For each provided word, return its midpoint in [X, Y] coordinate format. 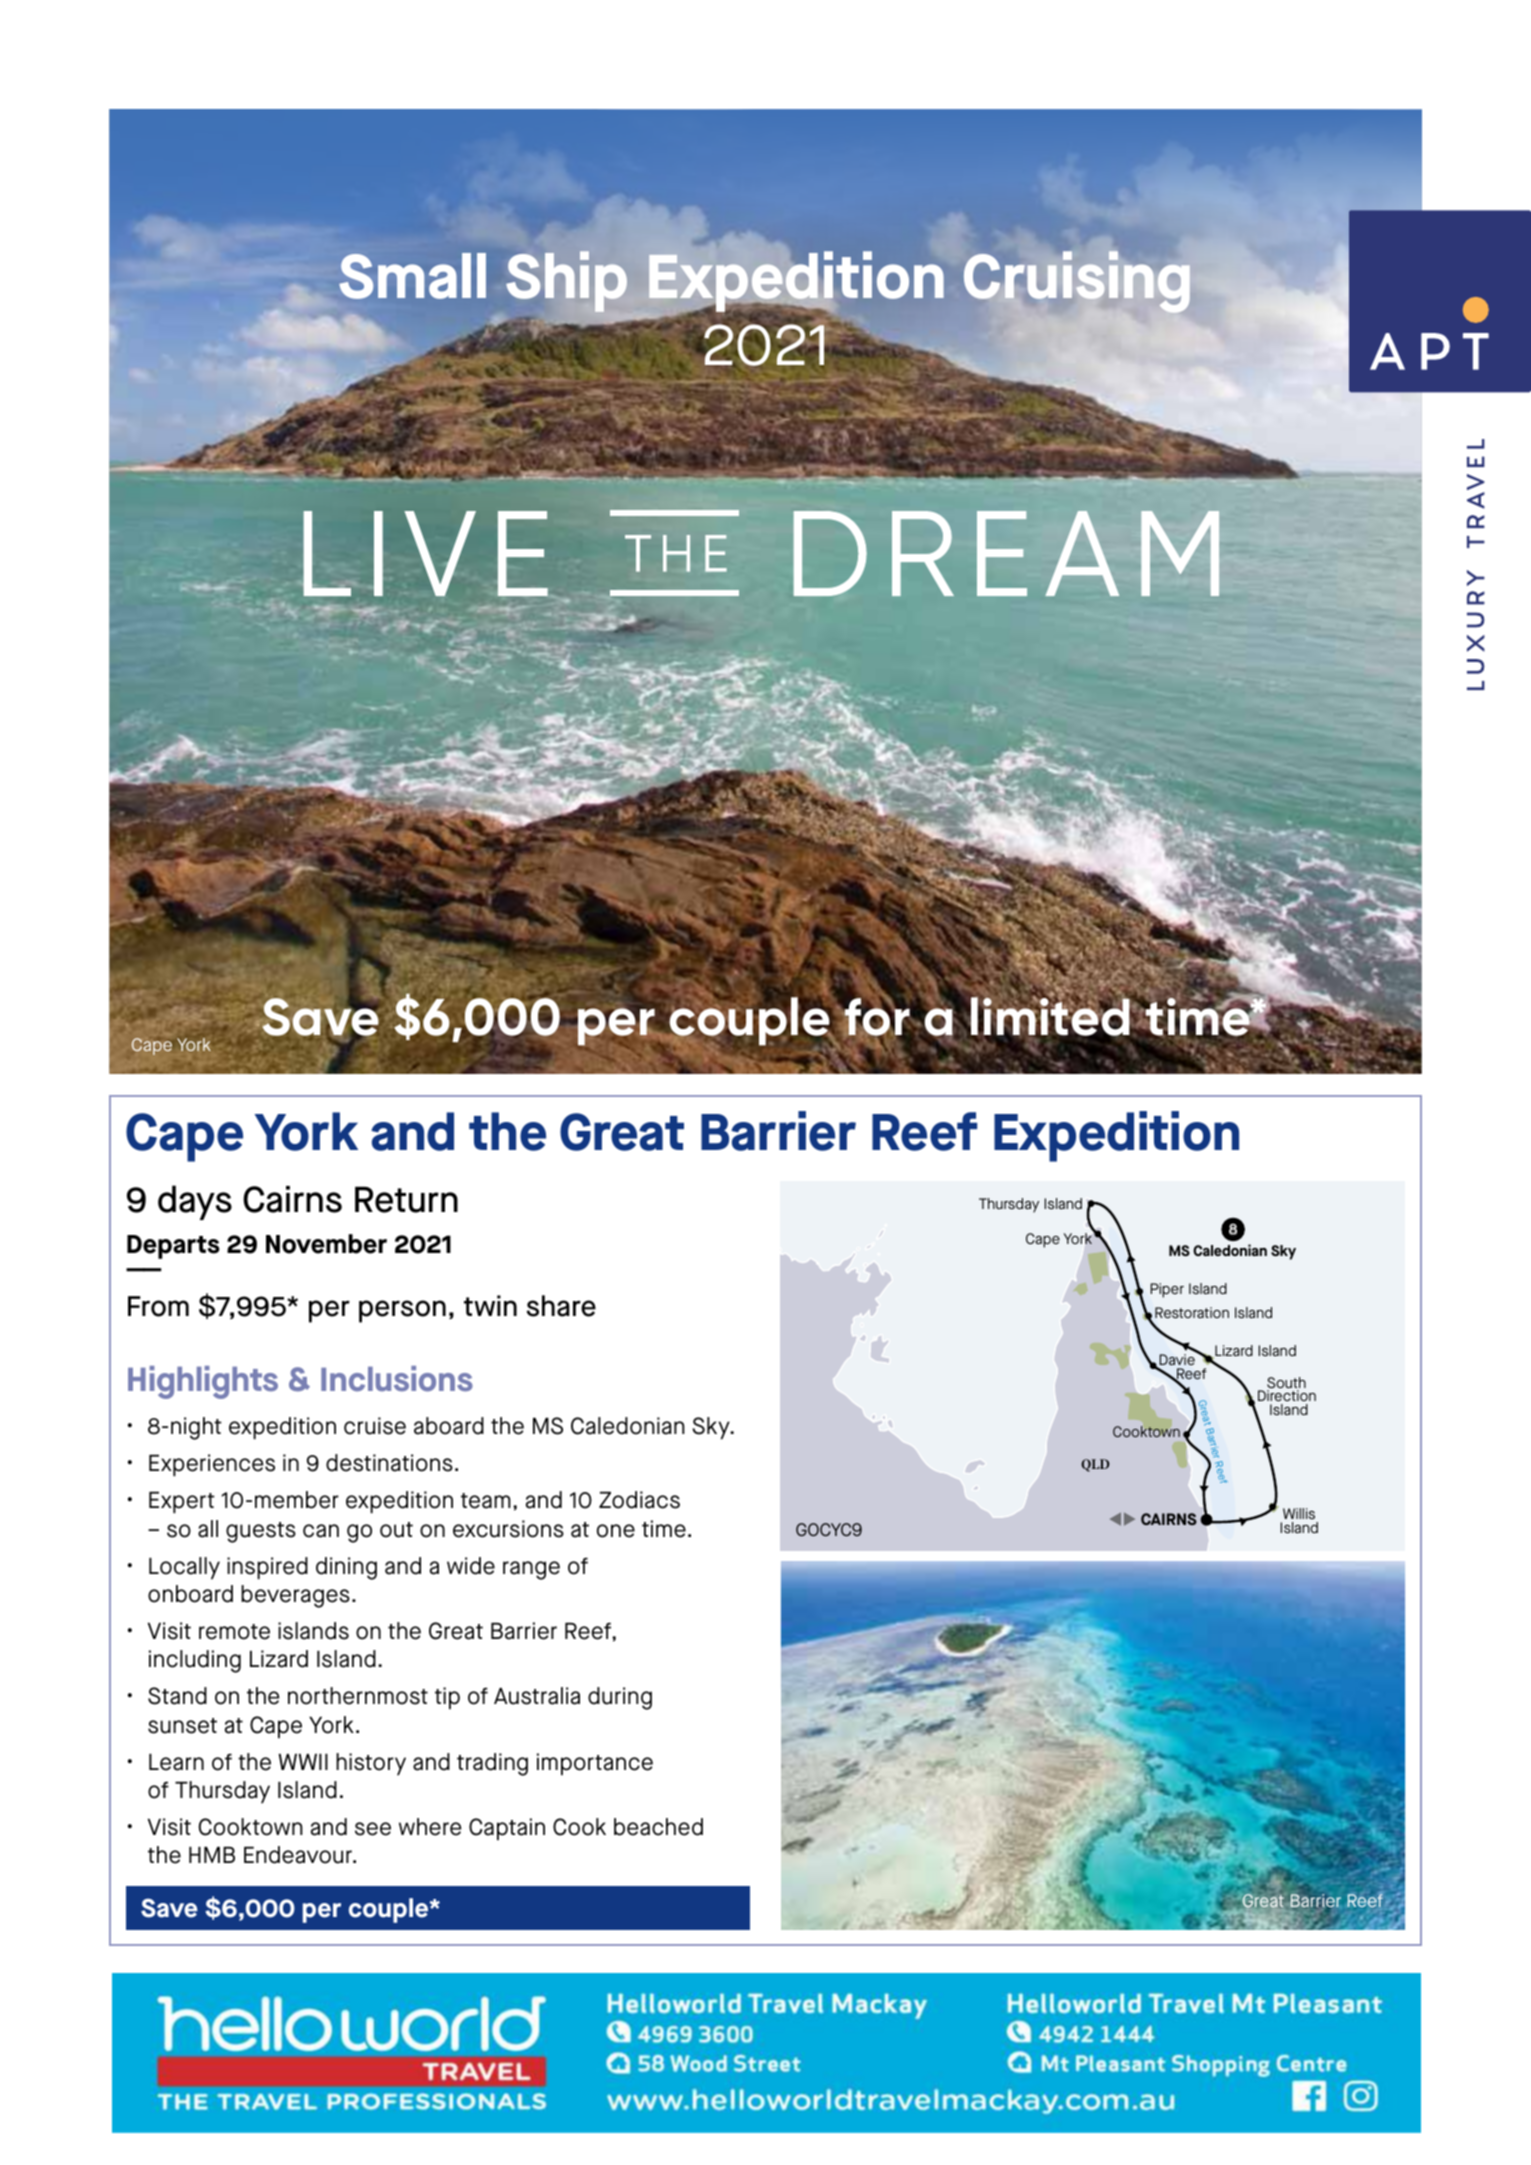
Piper [1167, 1290]
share [561, 1306]
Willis [1299, 1513]
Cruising [1077, 282]
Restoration [1192, 1312]
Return [406, 1199]
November [326, 1244]
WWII [303, 1762]
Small [412, 276]
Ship [566, 281]
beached [658, 1827]
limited [1049, 1017]
